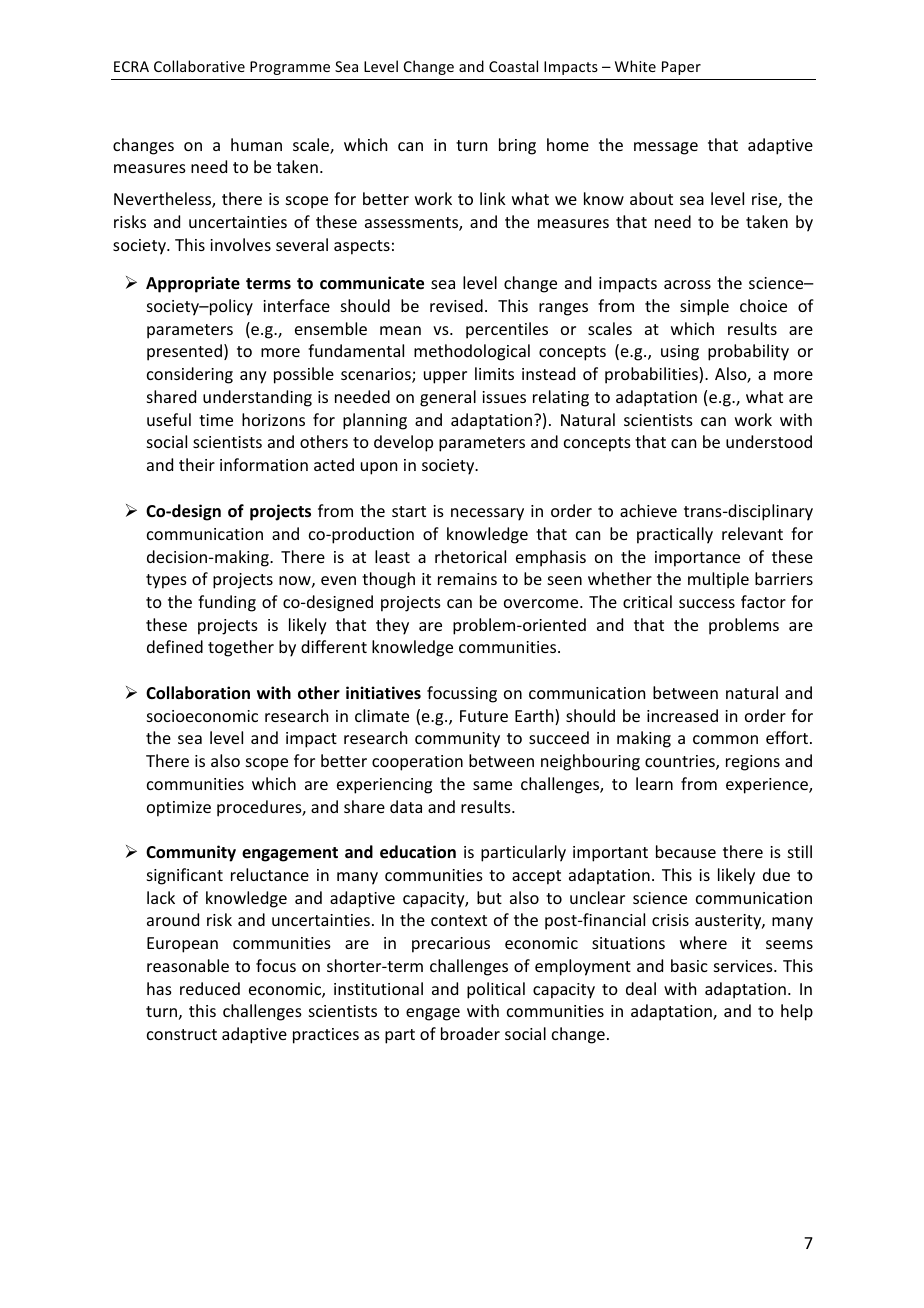 The image size is (924, 1308). I want to click on services, so click(744, 966).
